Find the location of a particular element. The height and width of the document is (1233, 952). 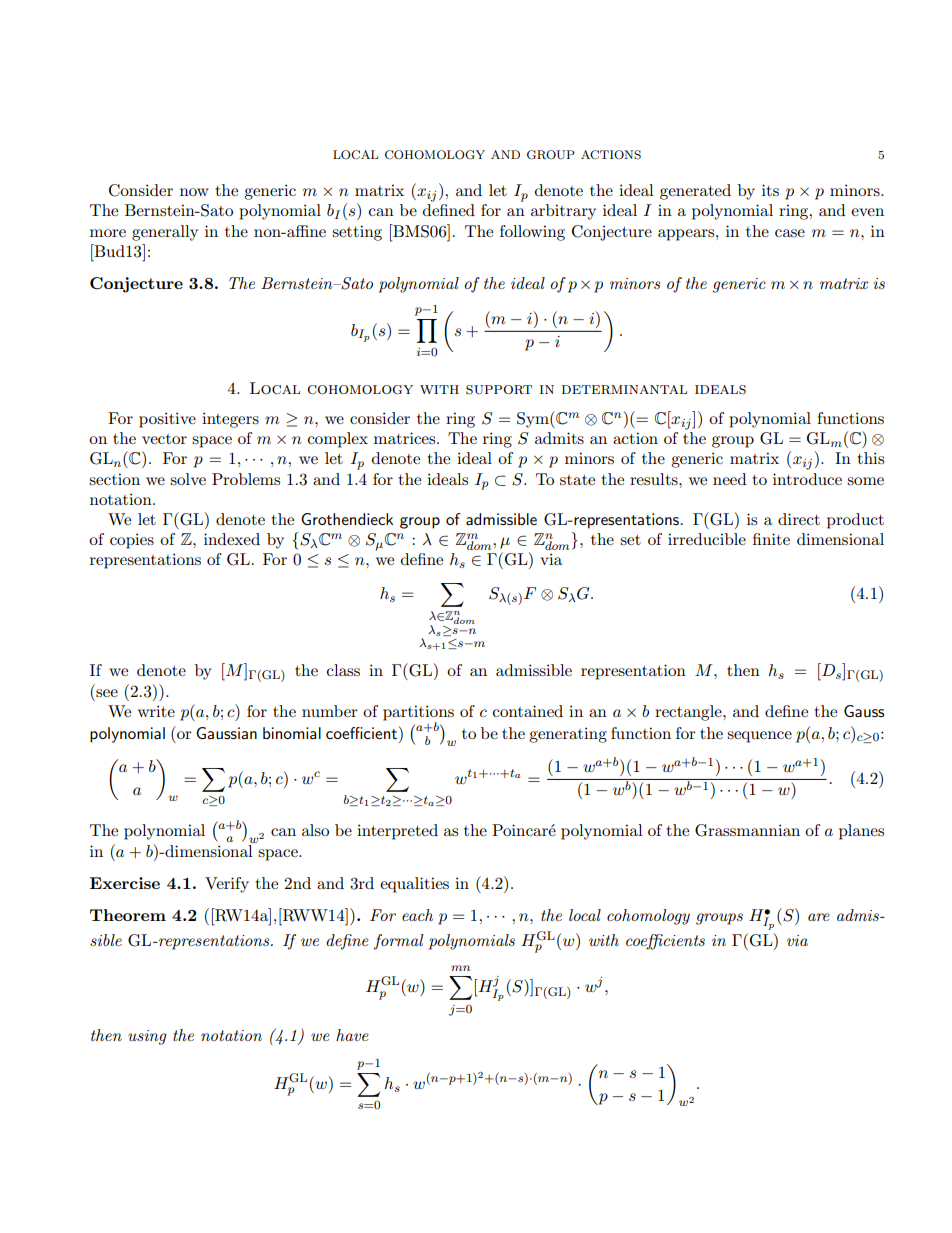

class is located at coordinates (343, 670).
